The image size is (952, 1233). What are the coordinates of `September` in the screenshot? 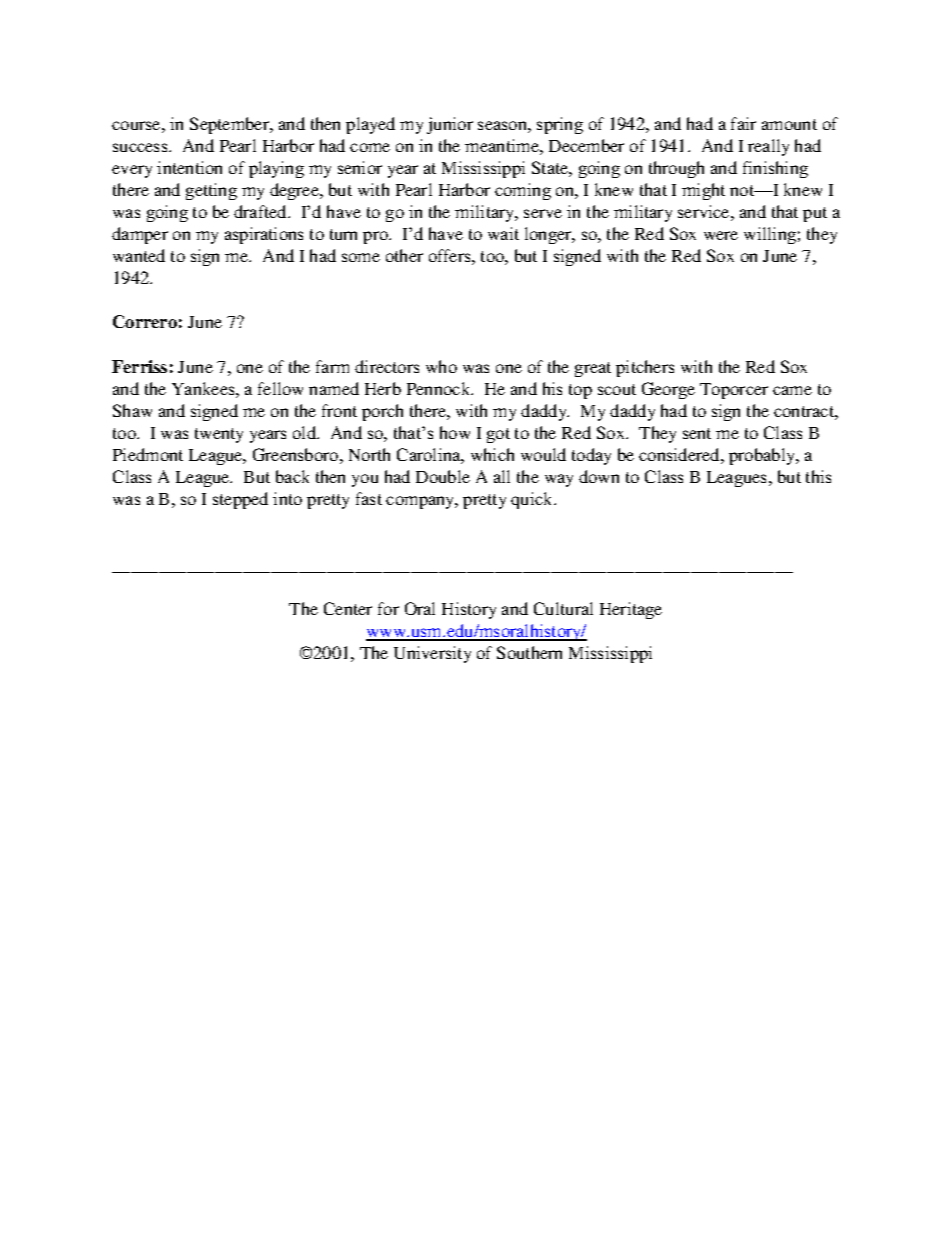 It's located at (230, 125).
